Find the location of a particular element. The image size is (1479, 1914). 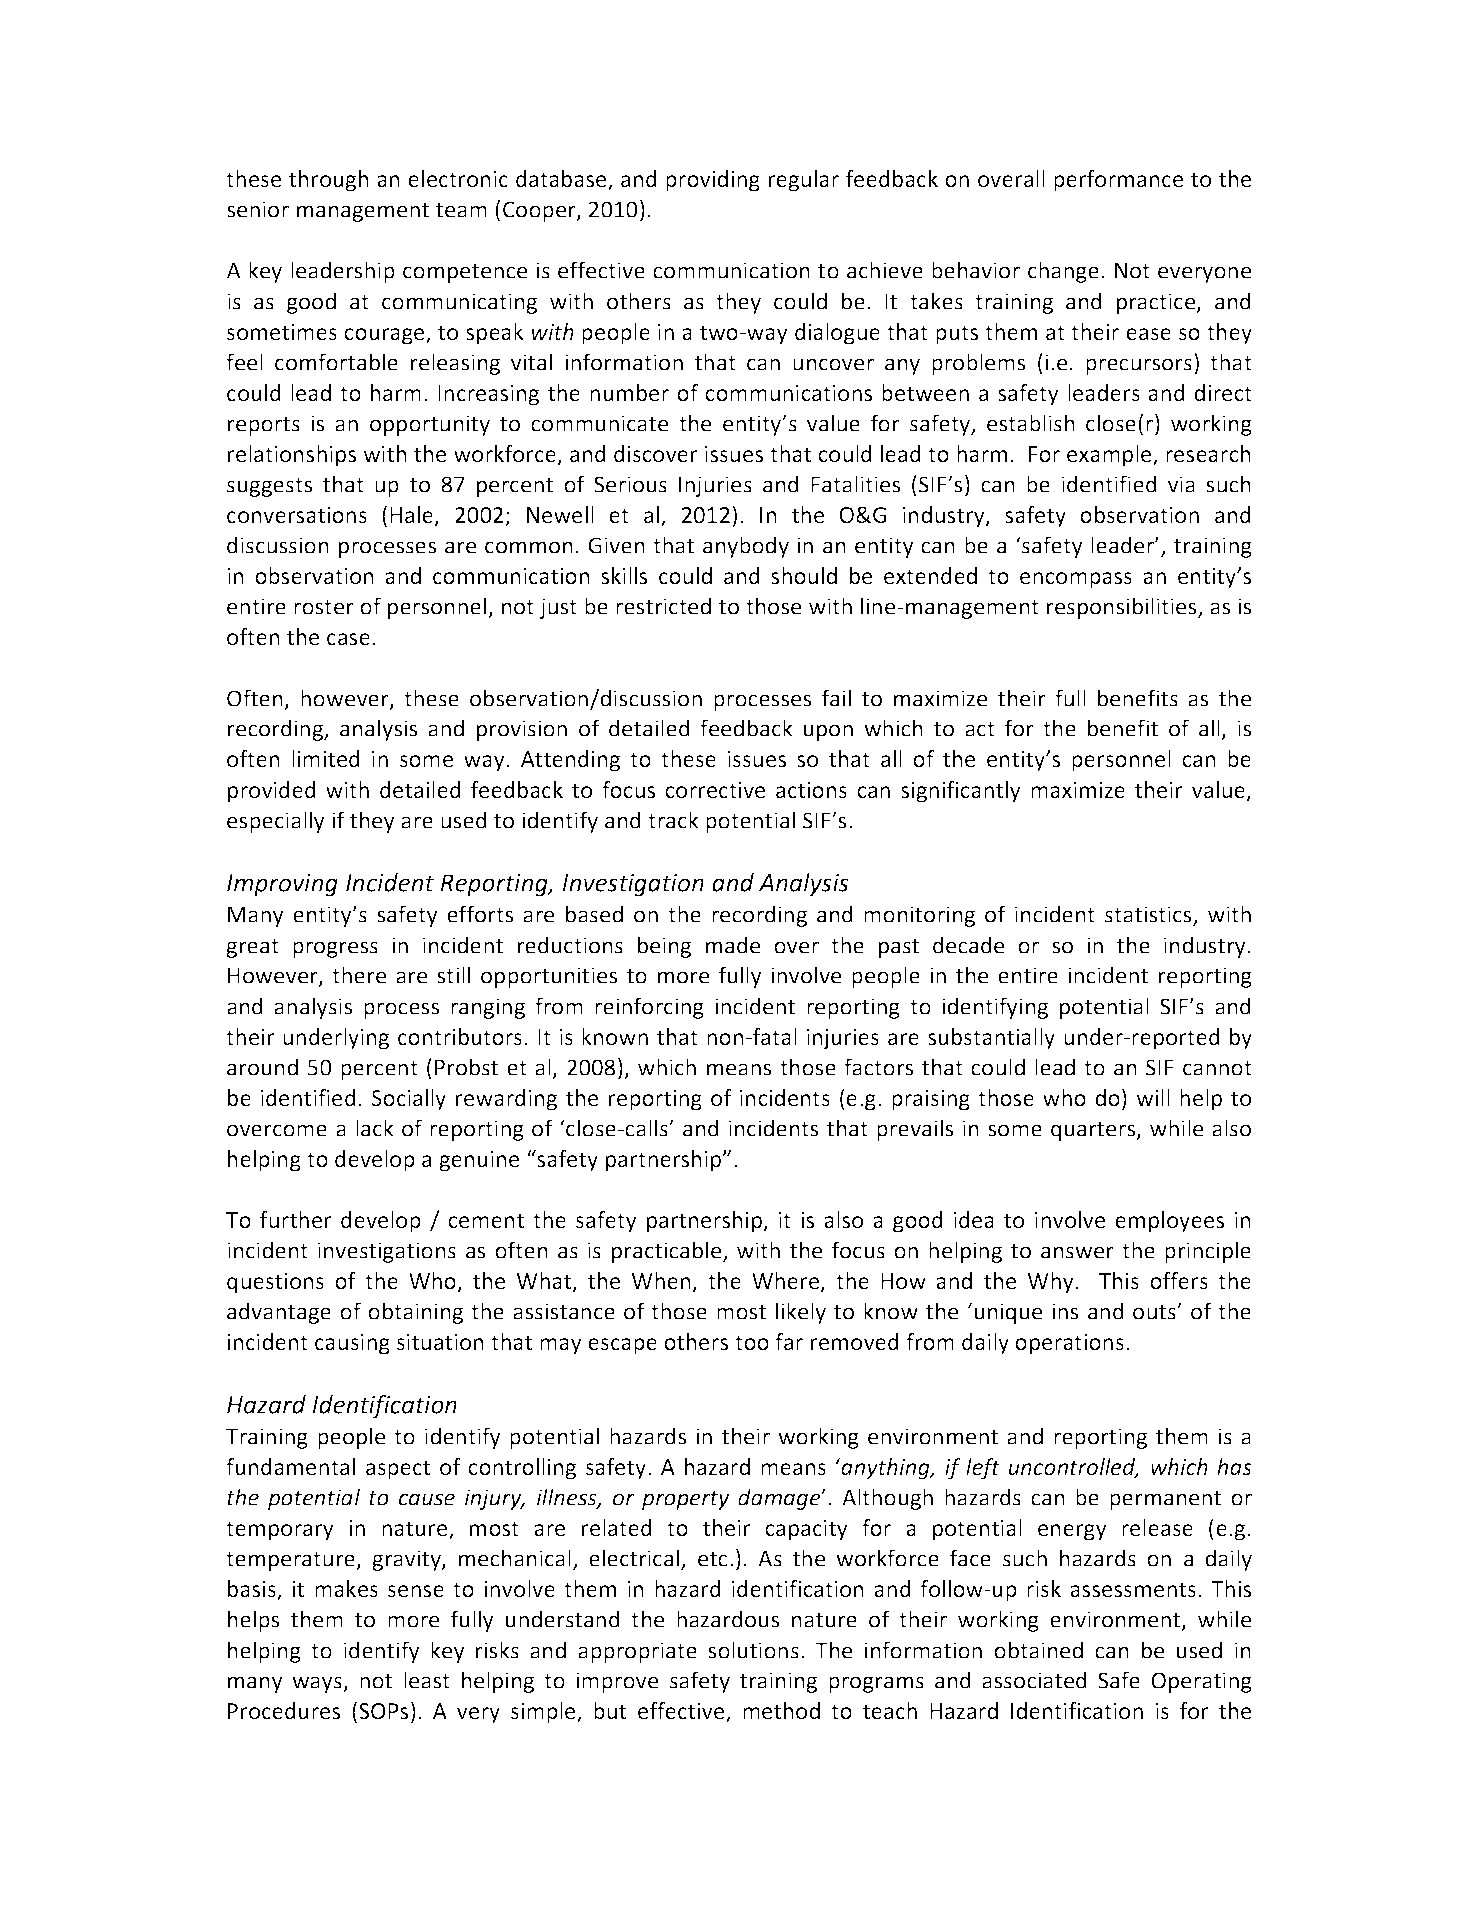

solutions is located at coordinates (753, 1650).
